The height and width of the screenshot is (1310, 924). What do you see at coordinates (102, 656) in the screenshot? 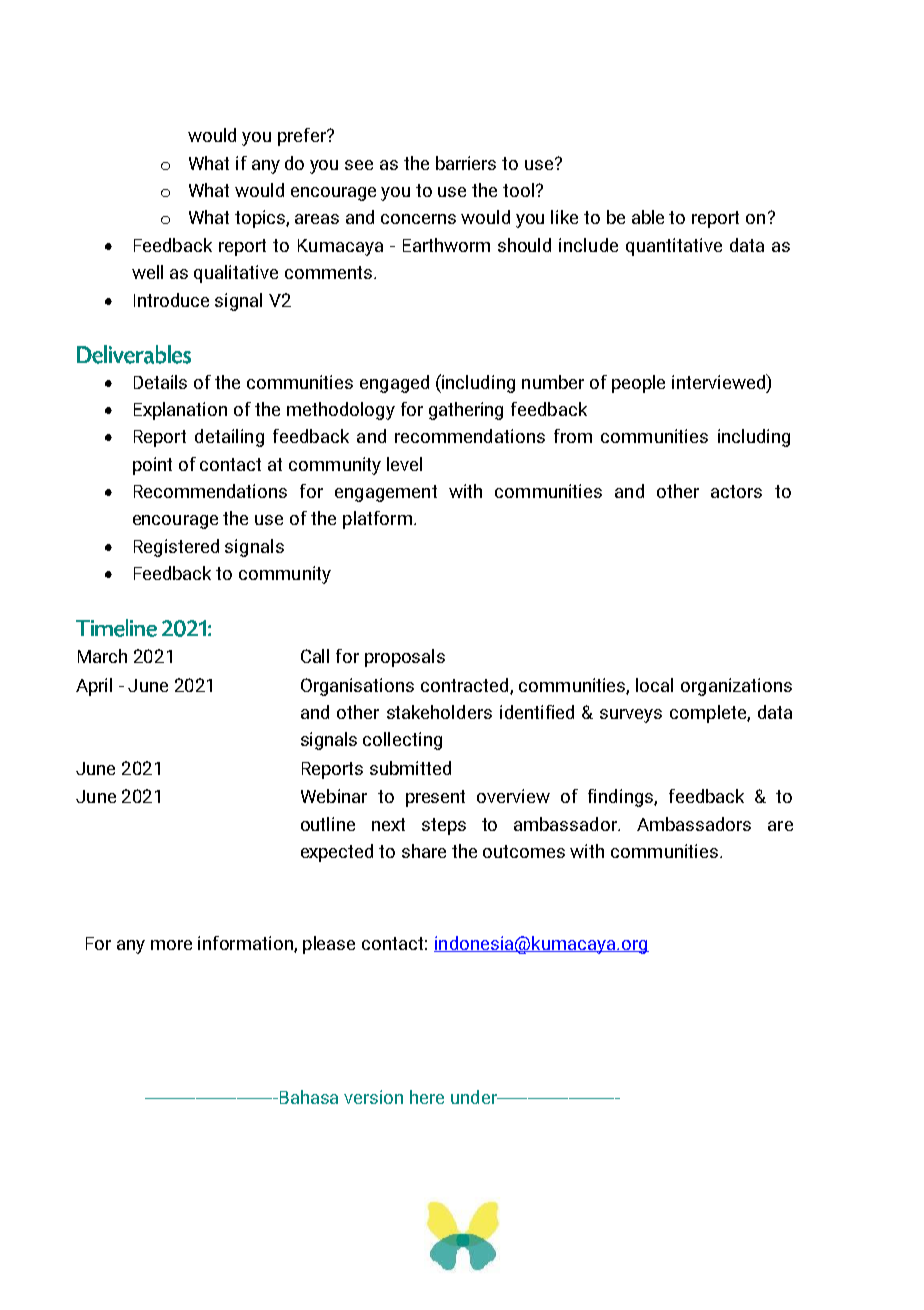
I see `March` at bounding box center [102, 656].
